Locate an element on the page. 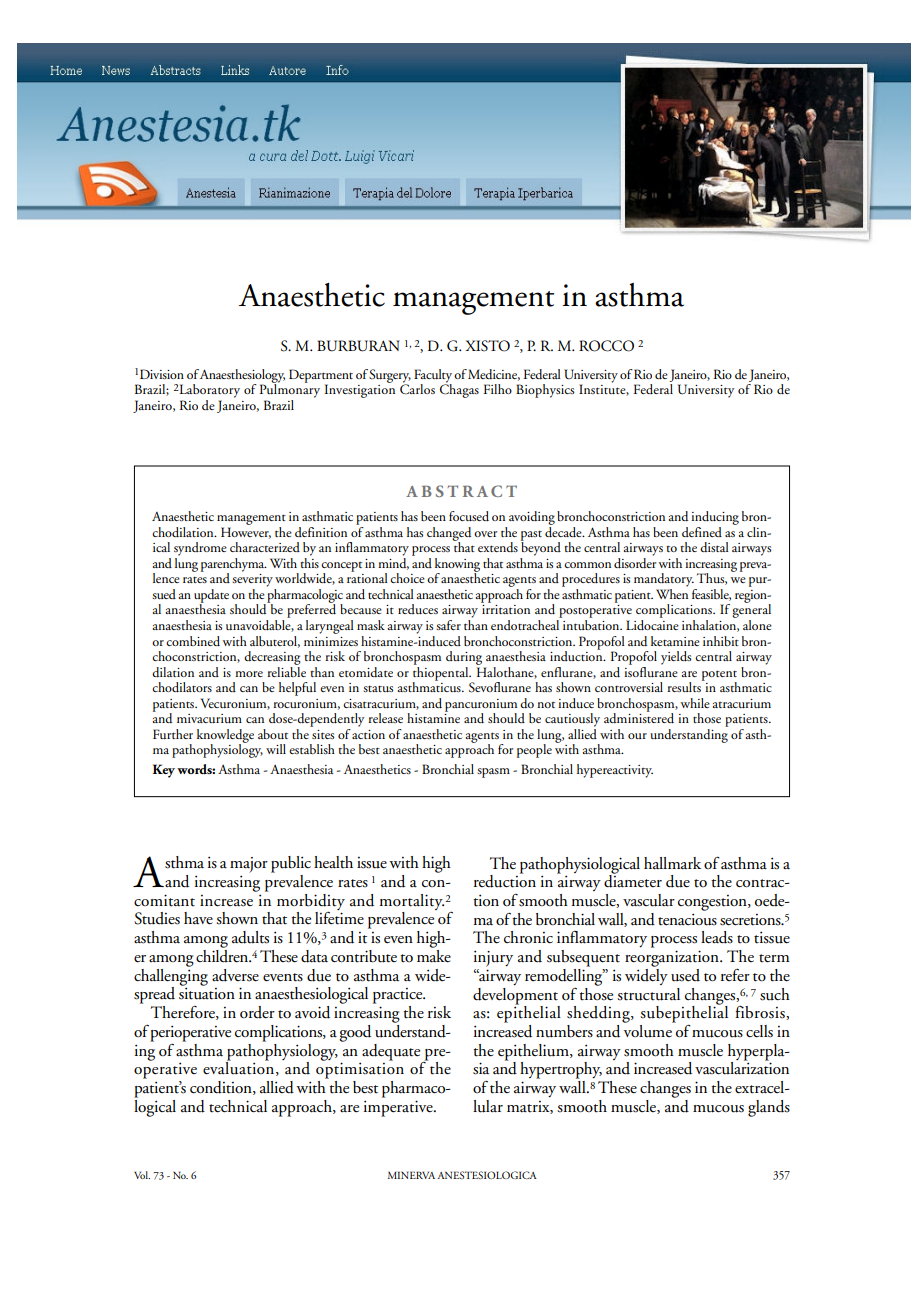  Chagas is located at coordinates (459, 390).
